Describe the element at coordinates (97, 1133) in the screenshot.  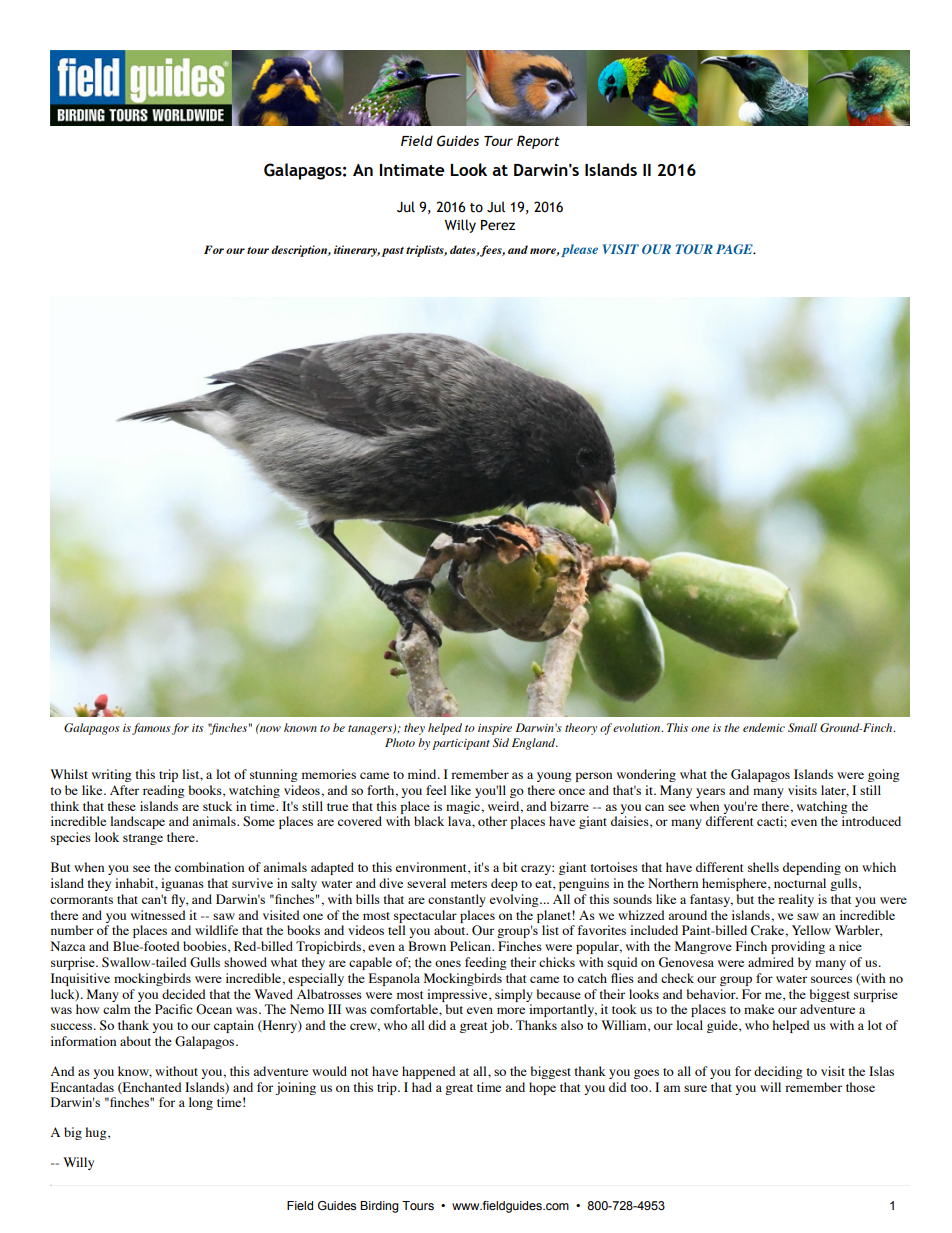
I see `hug` at that location.
